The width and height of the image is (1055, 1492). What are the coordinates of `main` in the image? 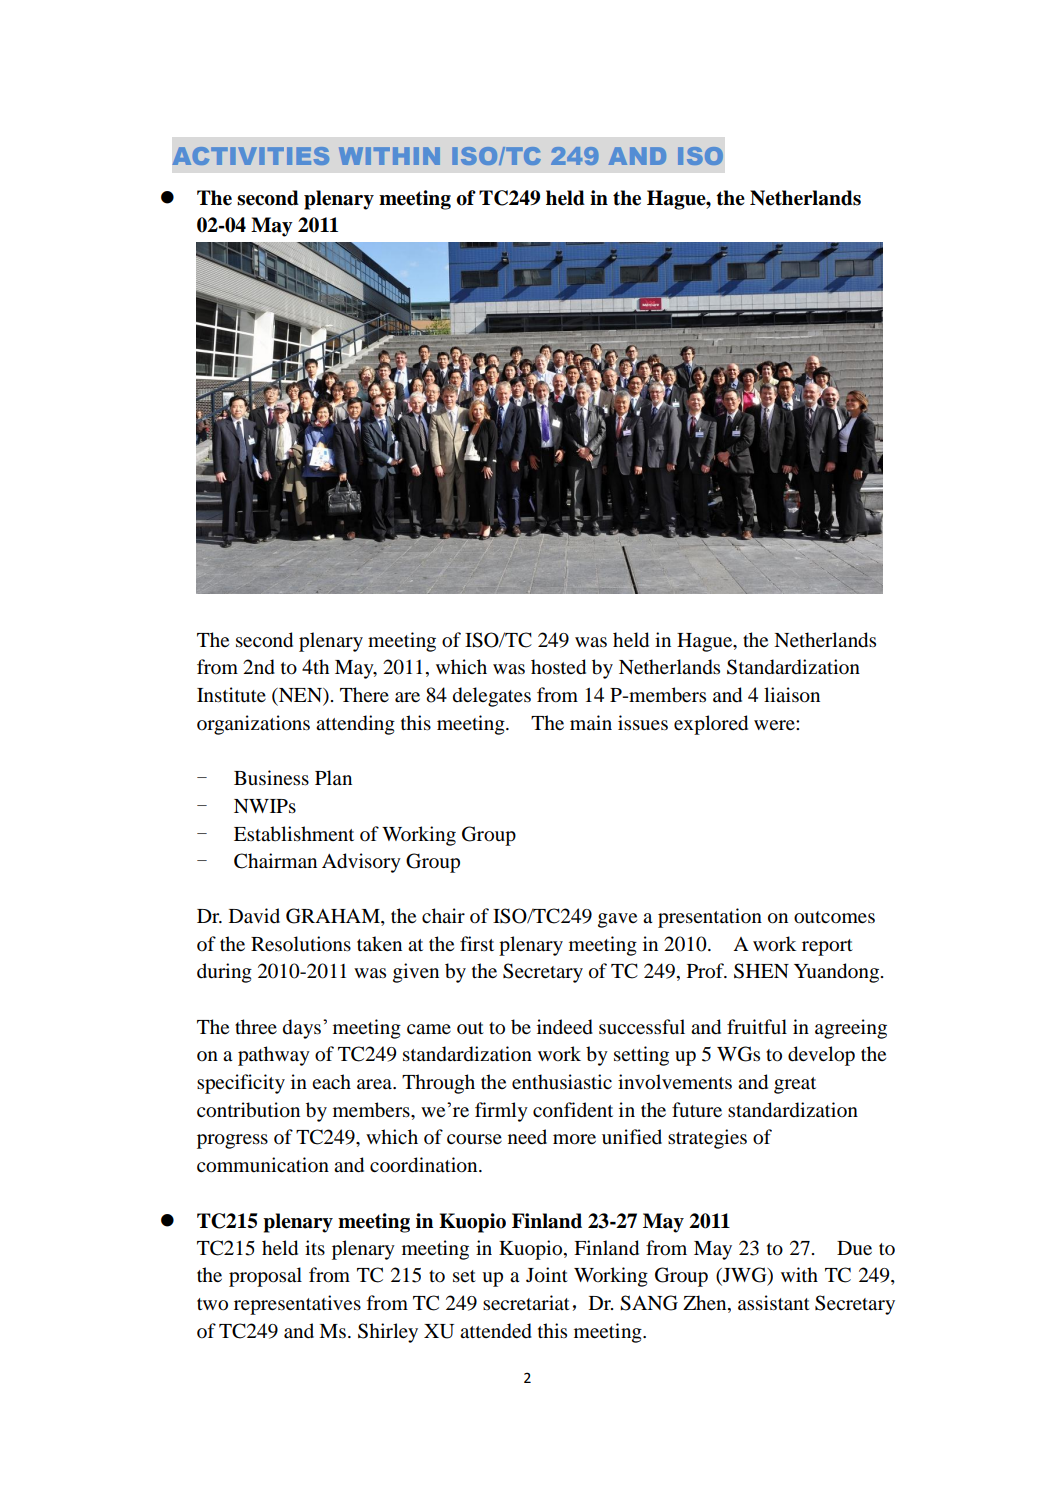 It's located at (591, 722).
